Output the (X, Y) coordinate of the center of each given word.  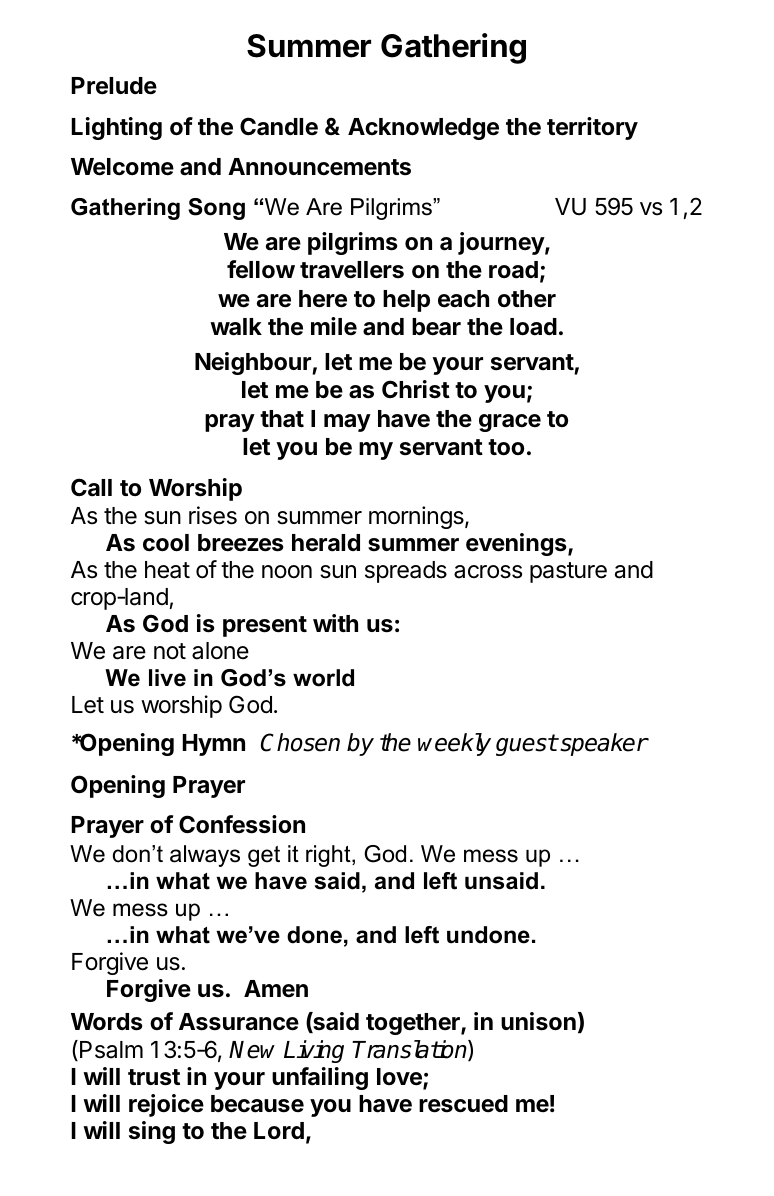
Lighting (116, 128)
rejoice (166, 1105)
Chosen (300, 742)
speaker (603, 744)
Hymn (213, 745)
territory (592, 128)
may (347, 423)
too (506, 447)
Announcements (319, 167)
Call (91, 487)
